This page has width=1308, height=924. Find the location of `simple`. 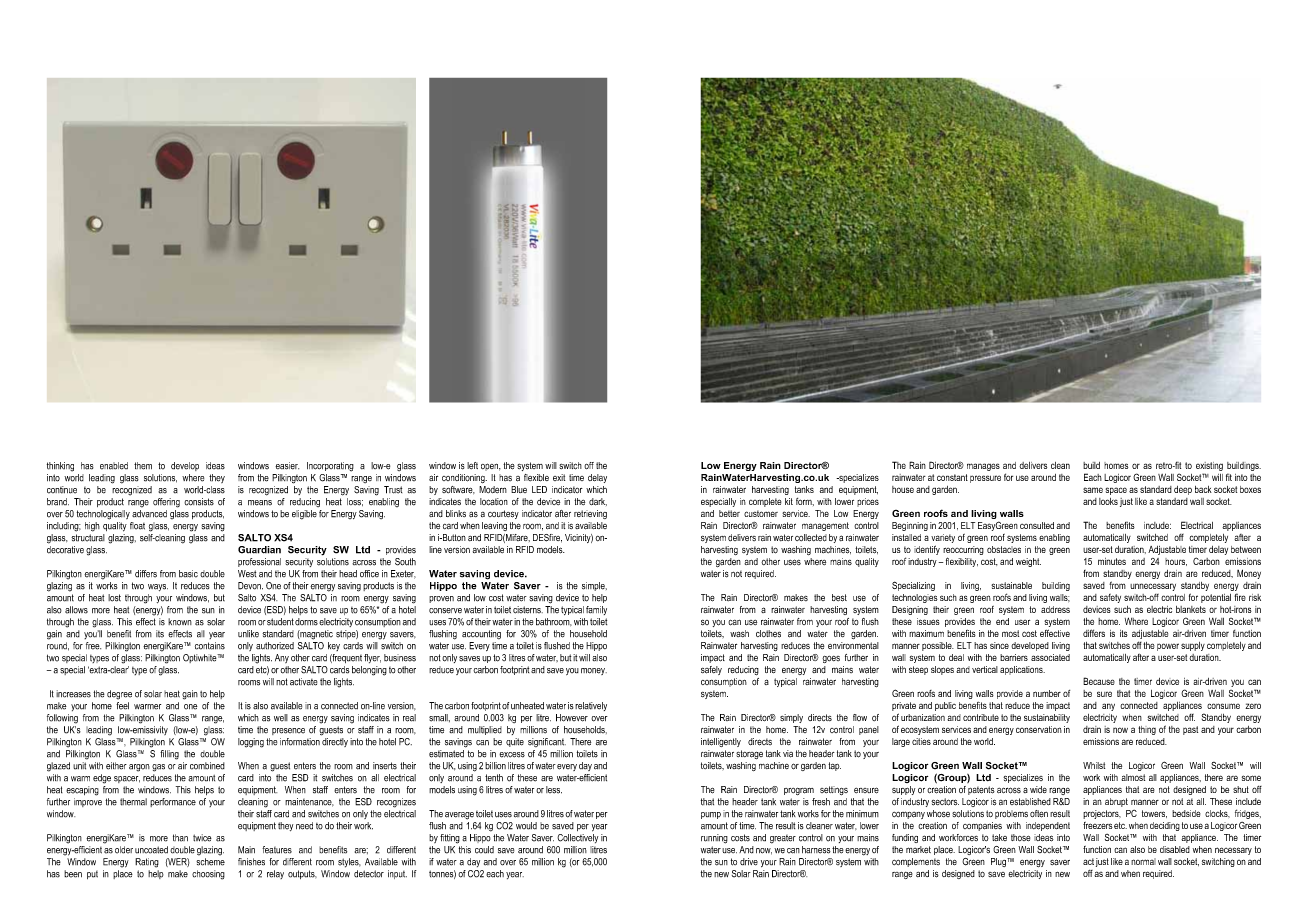

simple is located at coordinates (594, 586).
